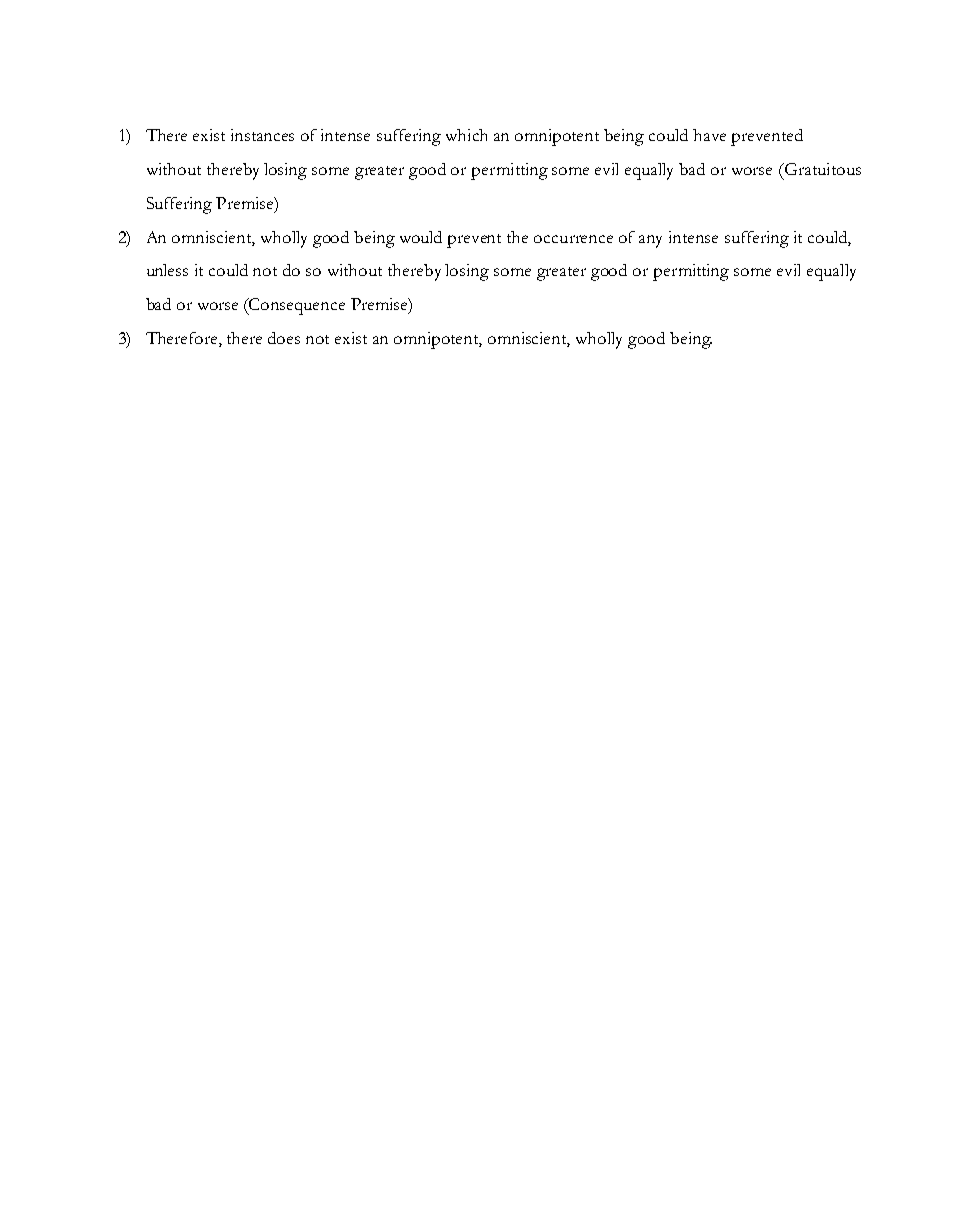  Describe the element at coordinates (296, 306) in the screenshot. I see `Consequence` at that location.
